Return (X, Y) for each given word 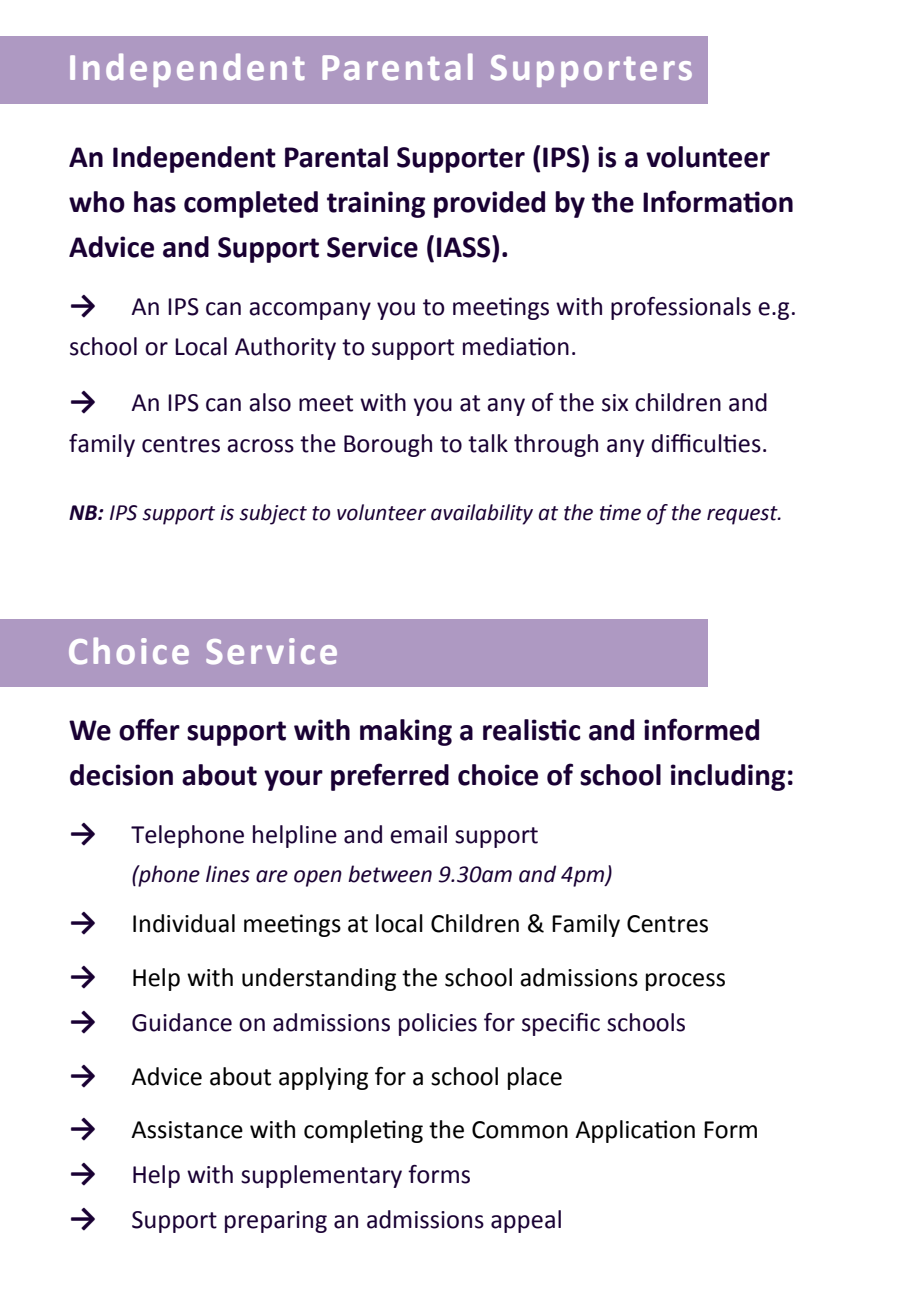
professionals (681, 308)
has (155, 202)
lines (228, 874)
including (728, 777)
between (390, 874)
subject (273, 514)
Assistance (187, 1130)
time (620, 512)
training (376, 204)
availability (482, 514)
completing (363, 1131)
